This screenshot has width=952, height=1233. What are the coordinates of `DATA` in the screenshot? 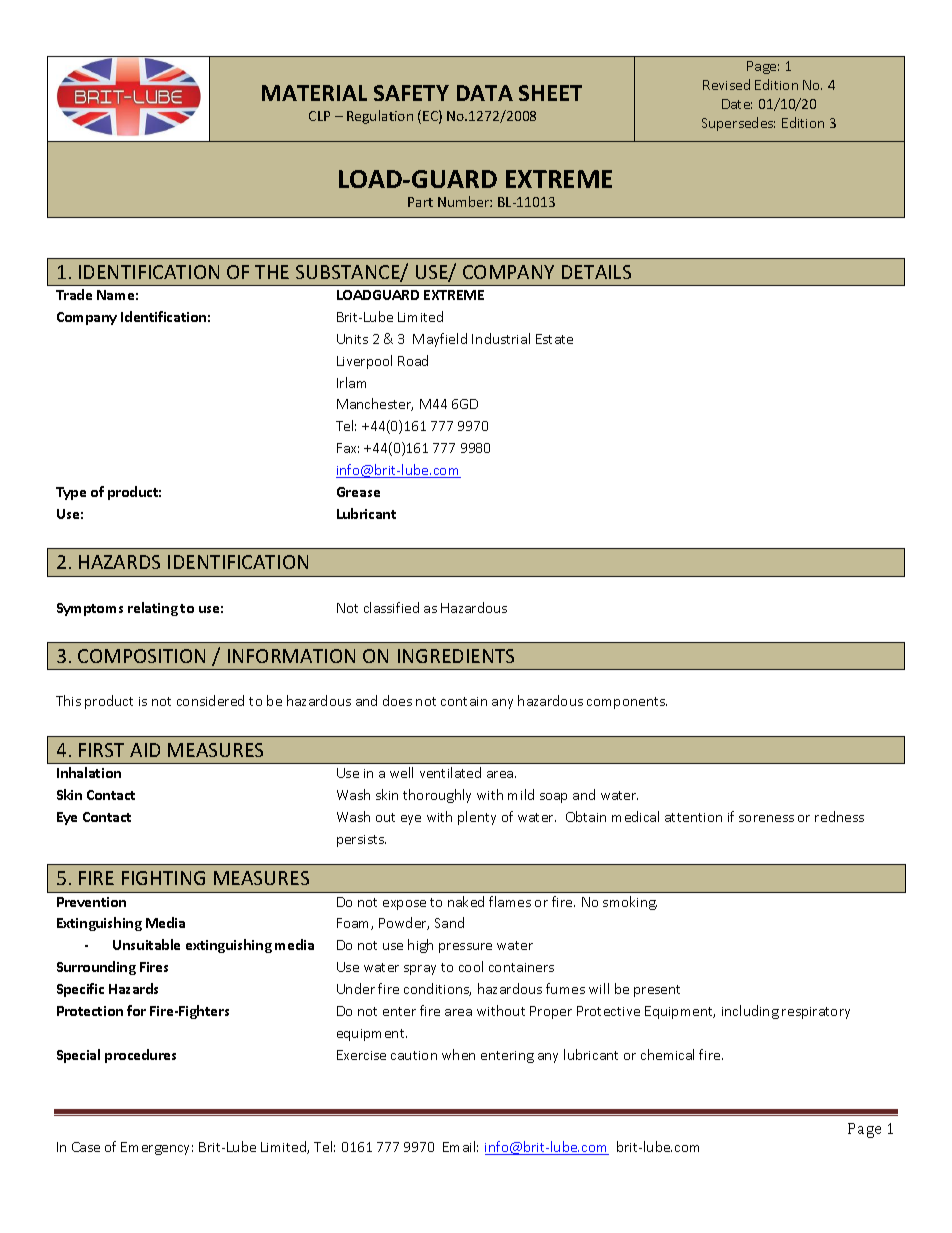 It's located at (485, 93).
